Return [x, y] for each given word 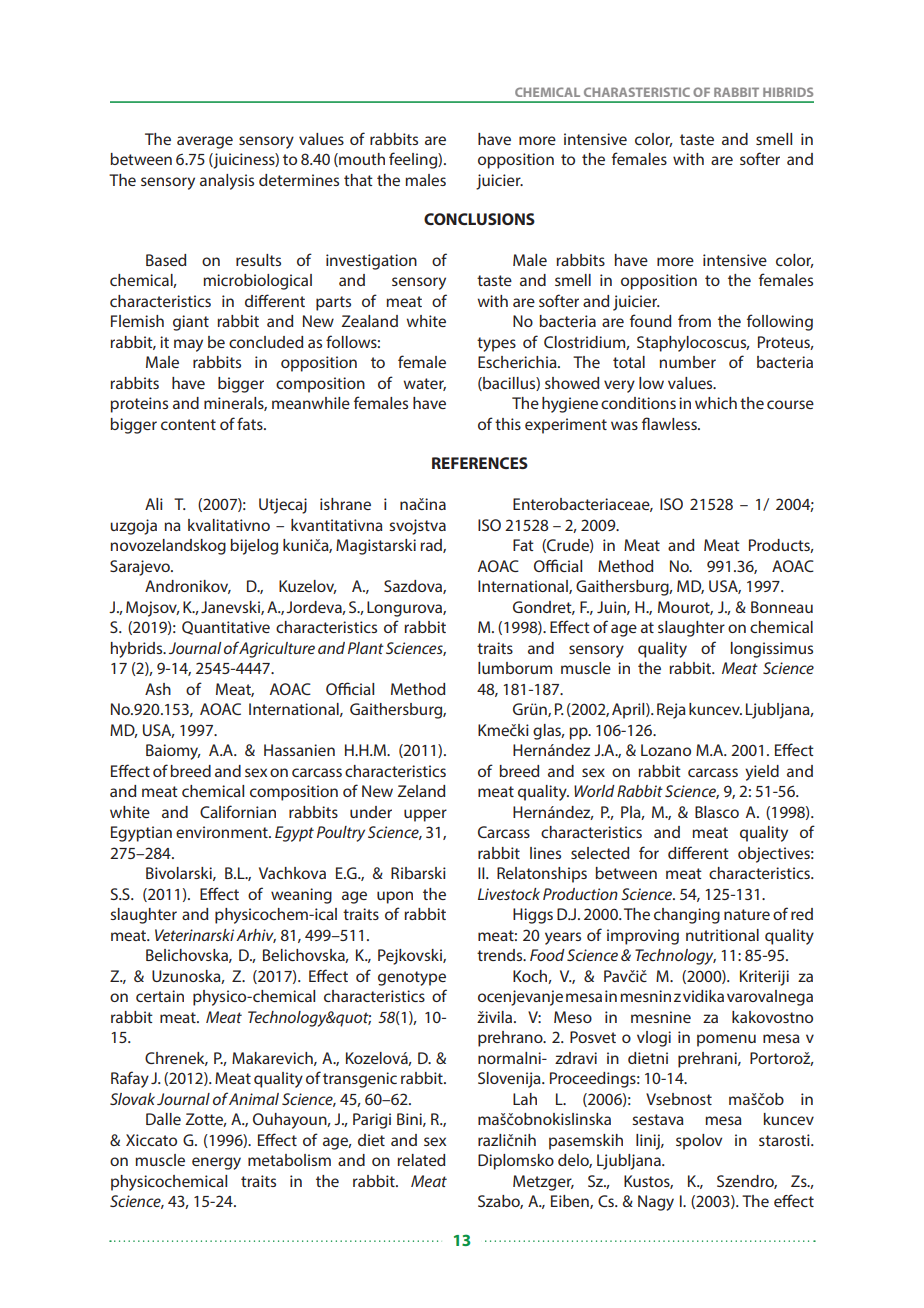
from [694, 320]
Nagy [656, 1203]
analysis [227, 182]
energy [216, 1163]
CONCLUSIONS [479, 219]
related [421, 1160]
